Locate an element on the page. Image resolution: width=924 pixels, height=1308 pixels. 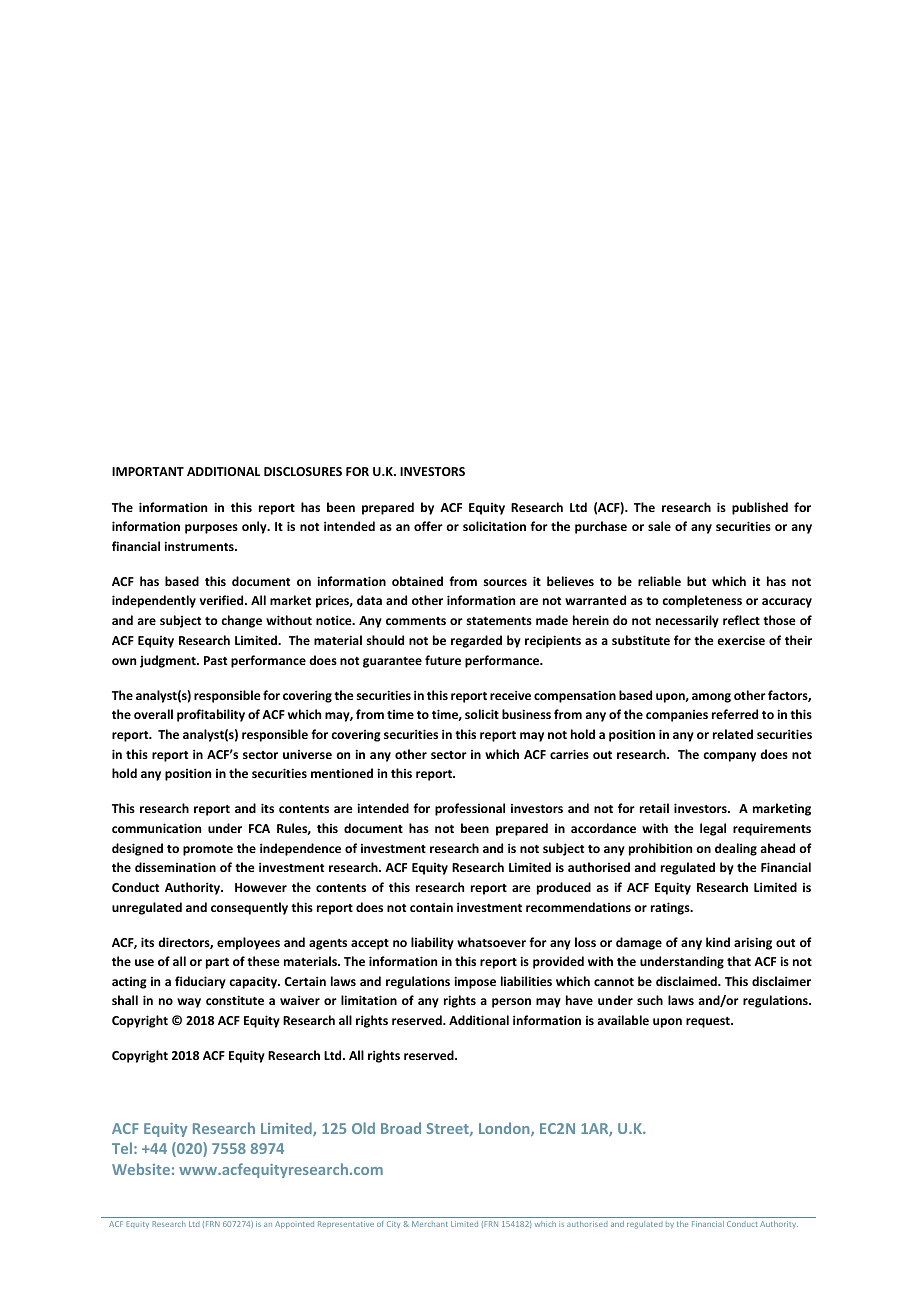
offer is located at coordinates (428, 526).
